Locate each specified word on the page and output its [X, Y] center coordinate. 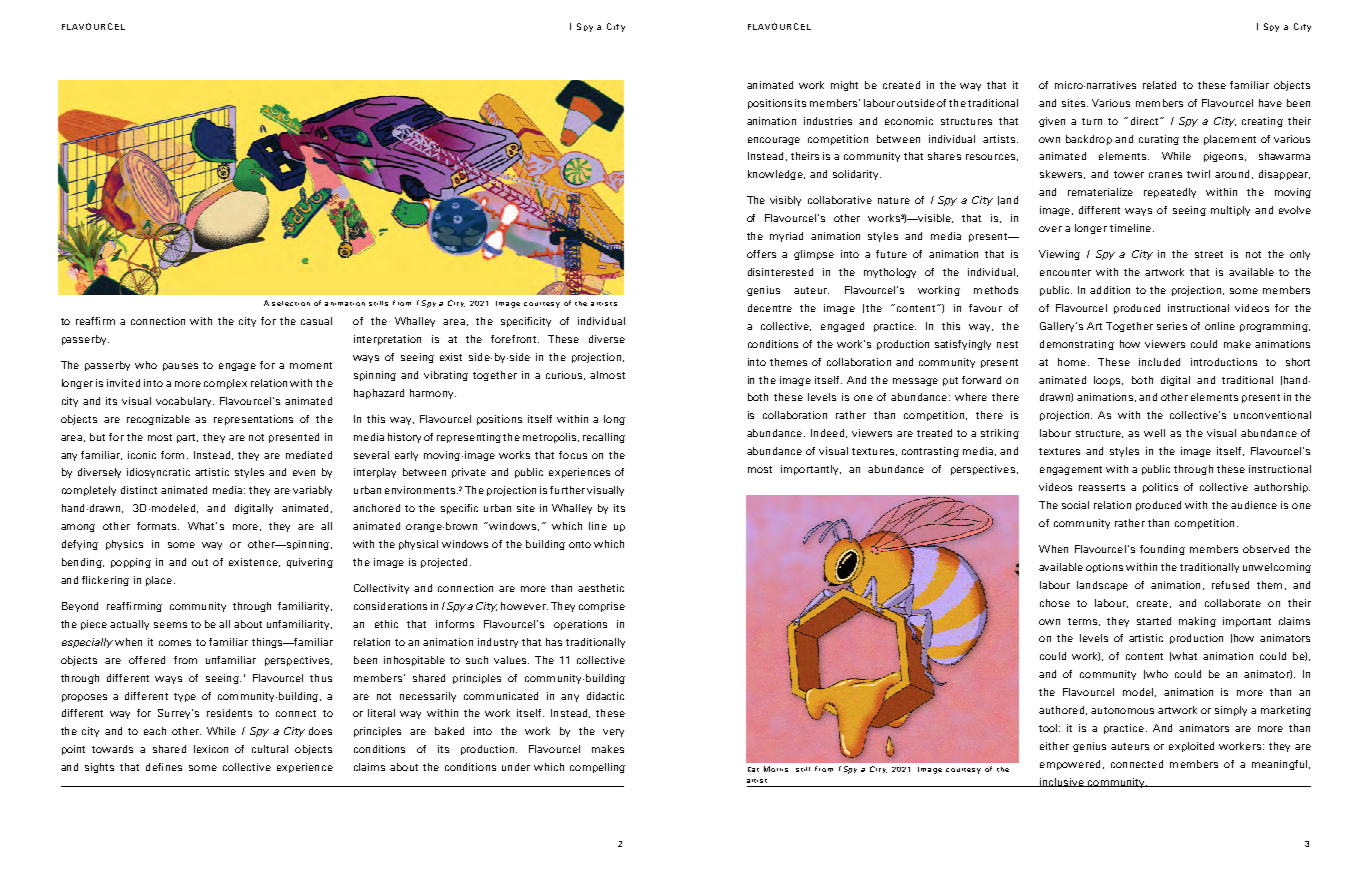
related [1159, 85]
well [1154, 433]
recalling [604, 438]
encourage [774, 141]
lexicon [211, 749]
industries [828, 121]
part [187, 438]
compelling [597, 768]
